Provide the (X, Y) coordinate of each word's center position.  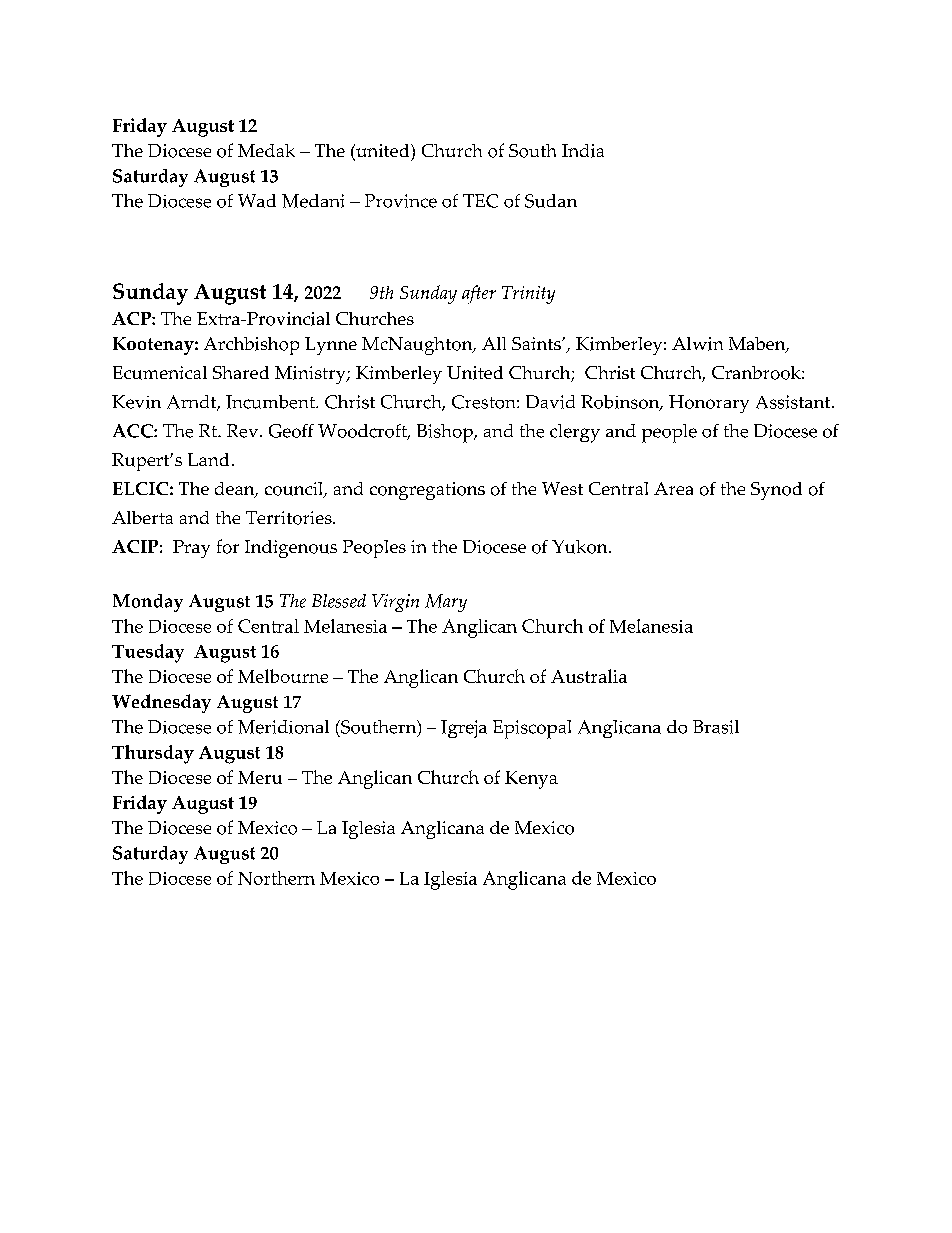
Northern (276, 878)
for (228, 546)
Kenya (531, 780)
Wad (257, 201)
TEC (480, 201)
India (583, 151)
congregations (427, 491)
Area (673, 488)
